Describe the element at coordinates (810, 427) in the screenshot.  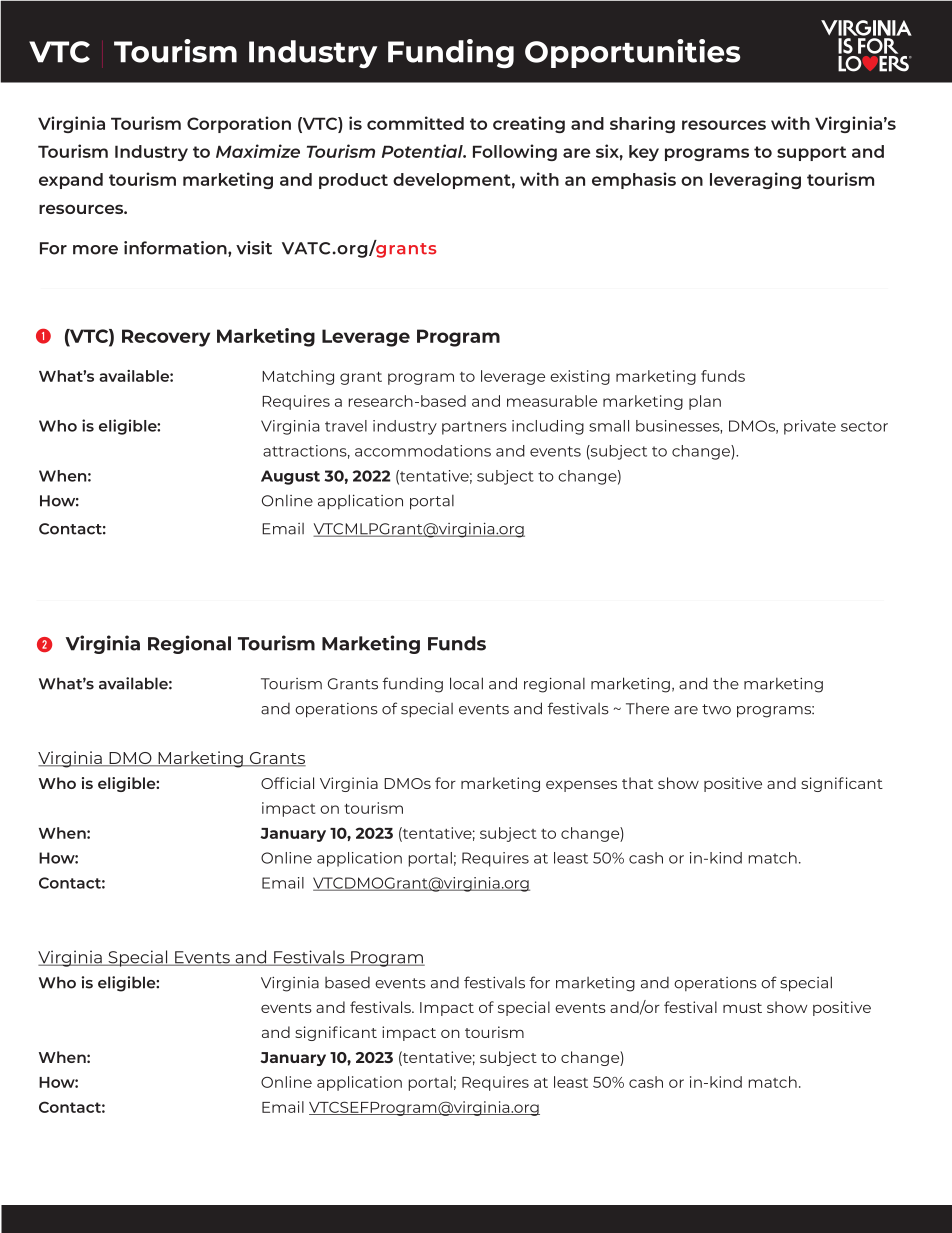
I see `private` at that location.
